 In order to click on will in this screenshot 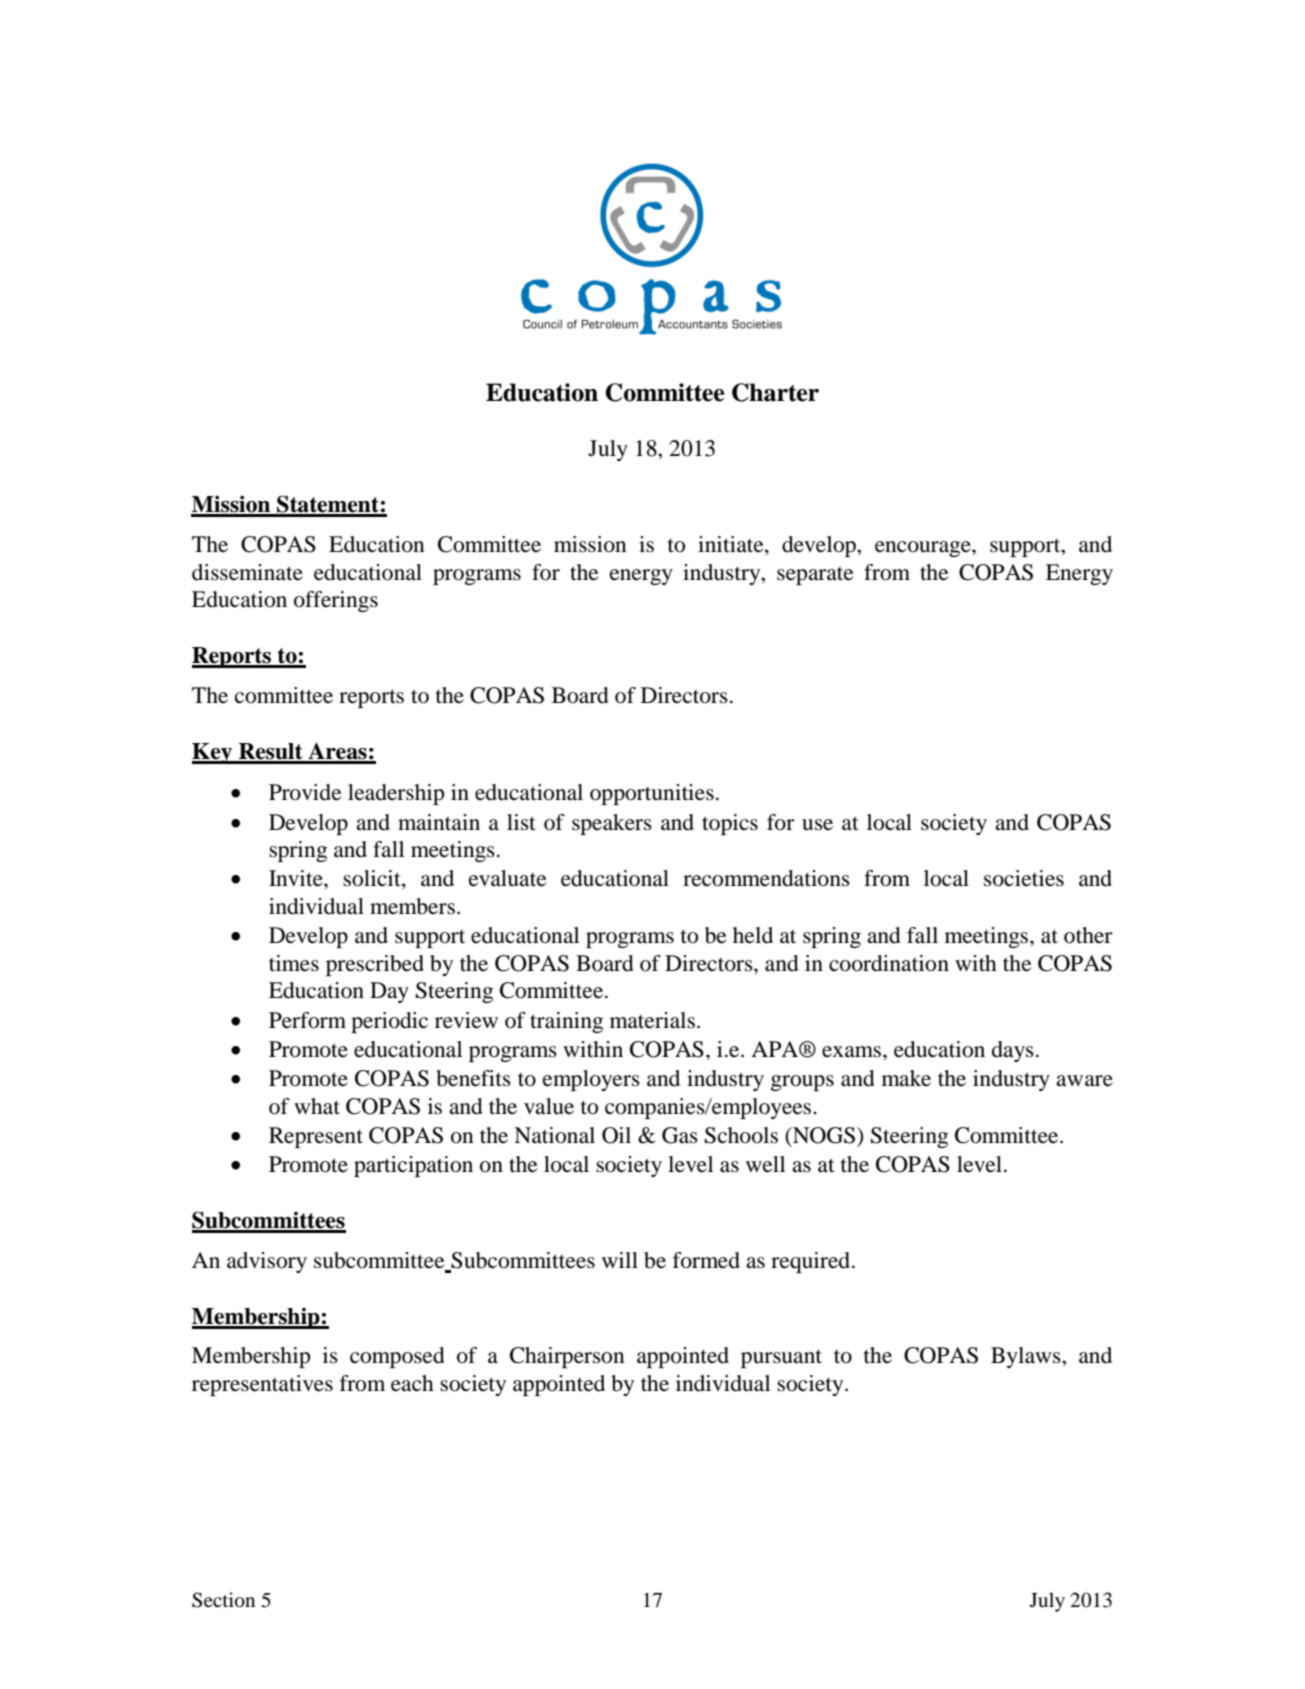, I will do `click(620, 1260)`.
